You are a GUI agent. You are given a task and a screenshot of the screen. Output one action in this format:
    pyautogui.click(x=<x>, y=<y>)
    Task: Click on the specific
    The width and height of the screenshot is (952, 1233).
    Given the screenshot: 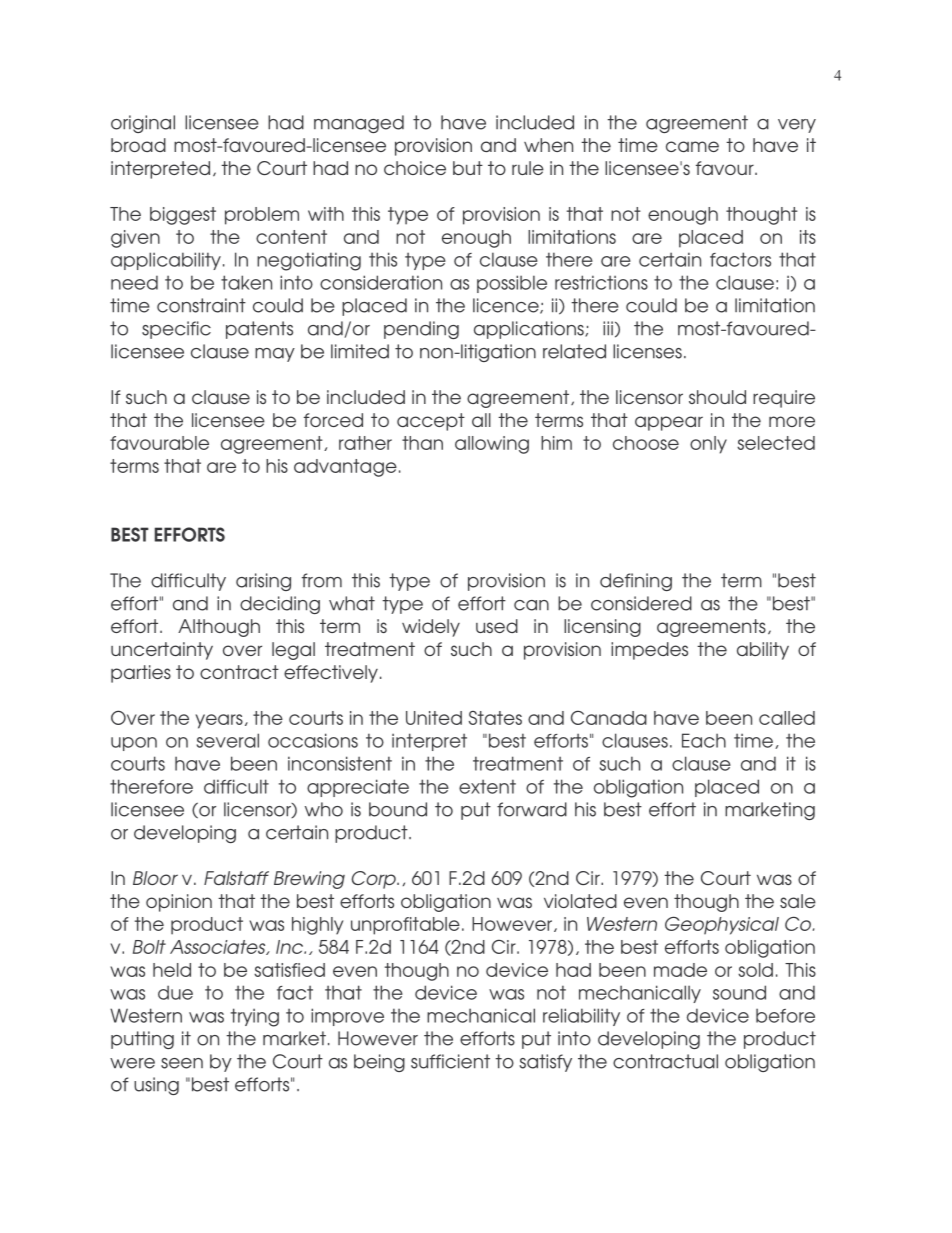 What is the action you would take?
    pyautogui.click(x=176, y=330)
